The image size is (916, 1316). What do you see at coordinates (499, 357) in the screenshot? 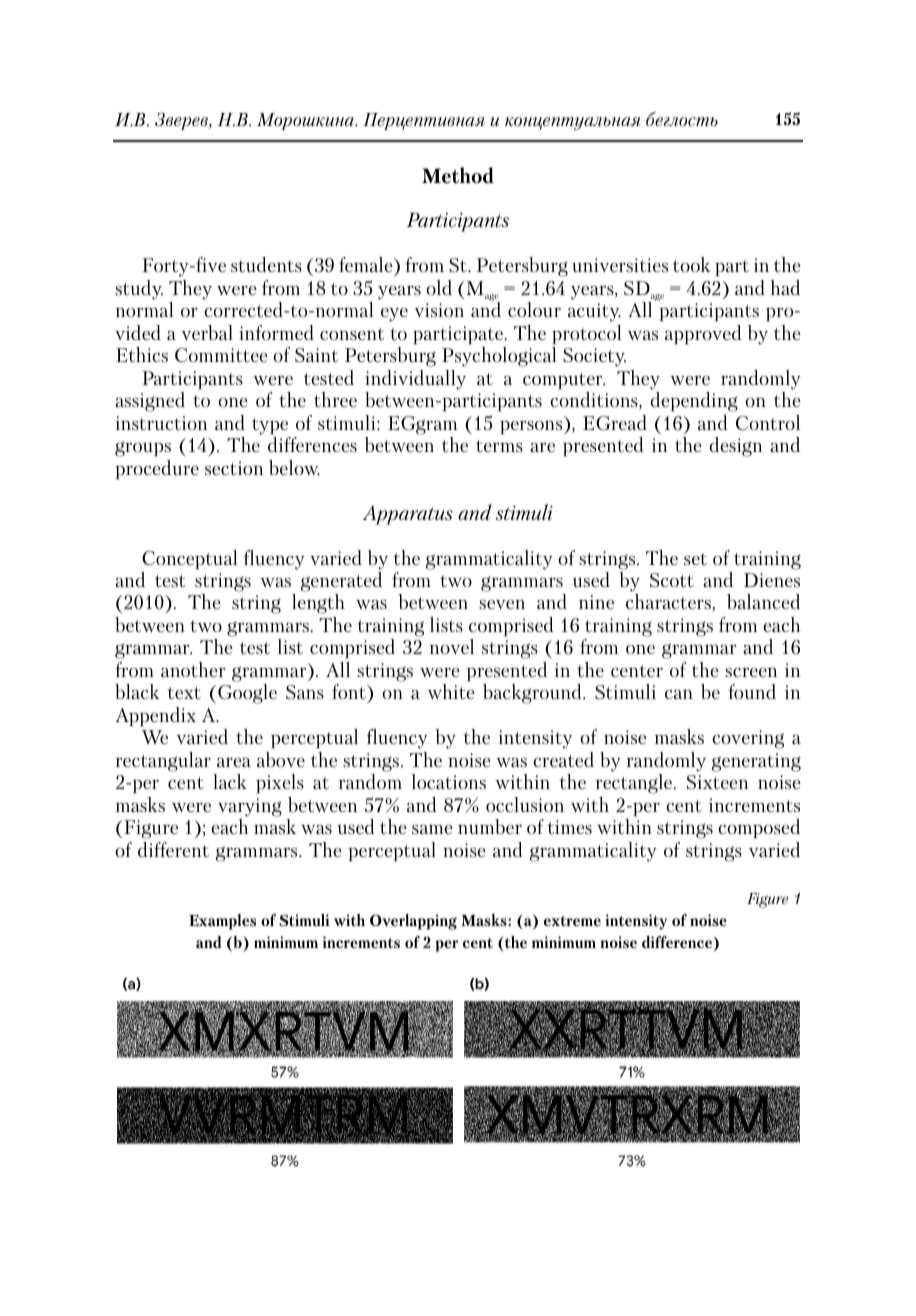
I see `Psychological` at bounding box center [499, 357].
